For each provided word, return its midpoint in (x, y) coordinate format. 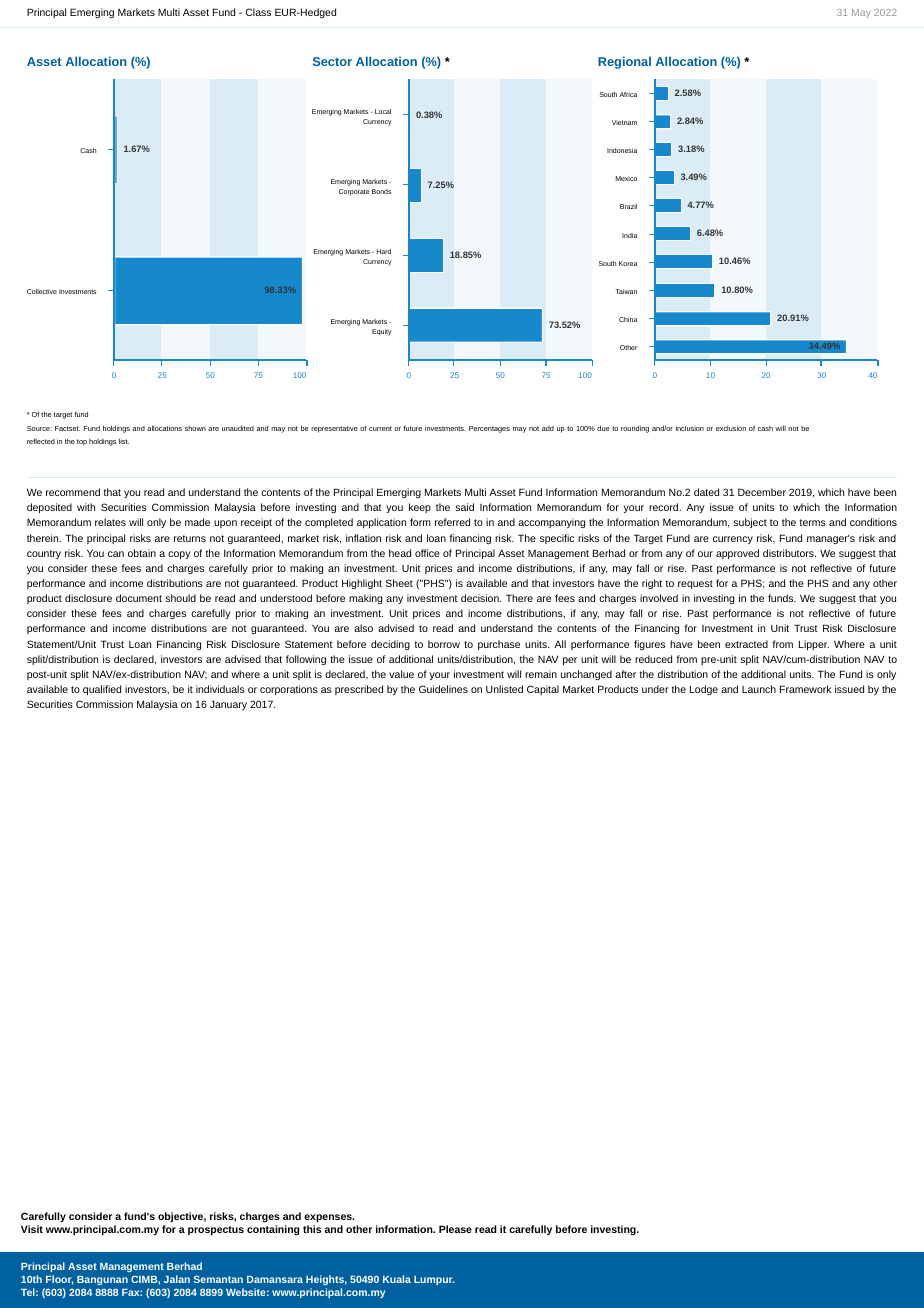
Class (258, 12)
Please (455, 1229)
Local (383, 111)
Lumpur (434, 1280)
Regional (624, 62)
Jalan (177, 1279)
